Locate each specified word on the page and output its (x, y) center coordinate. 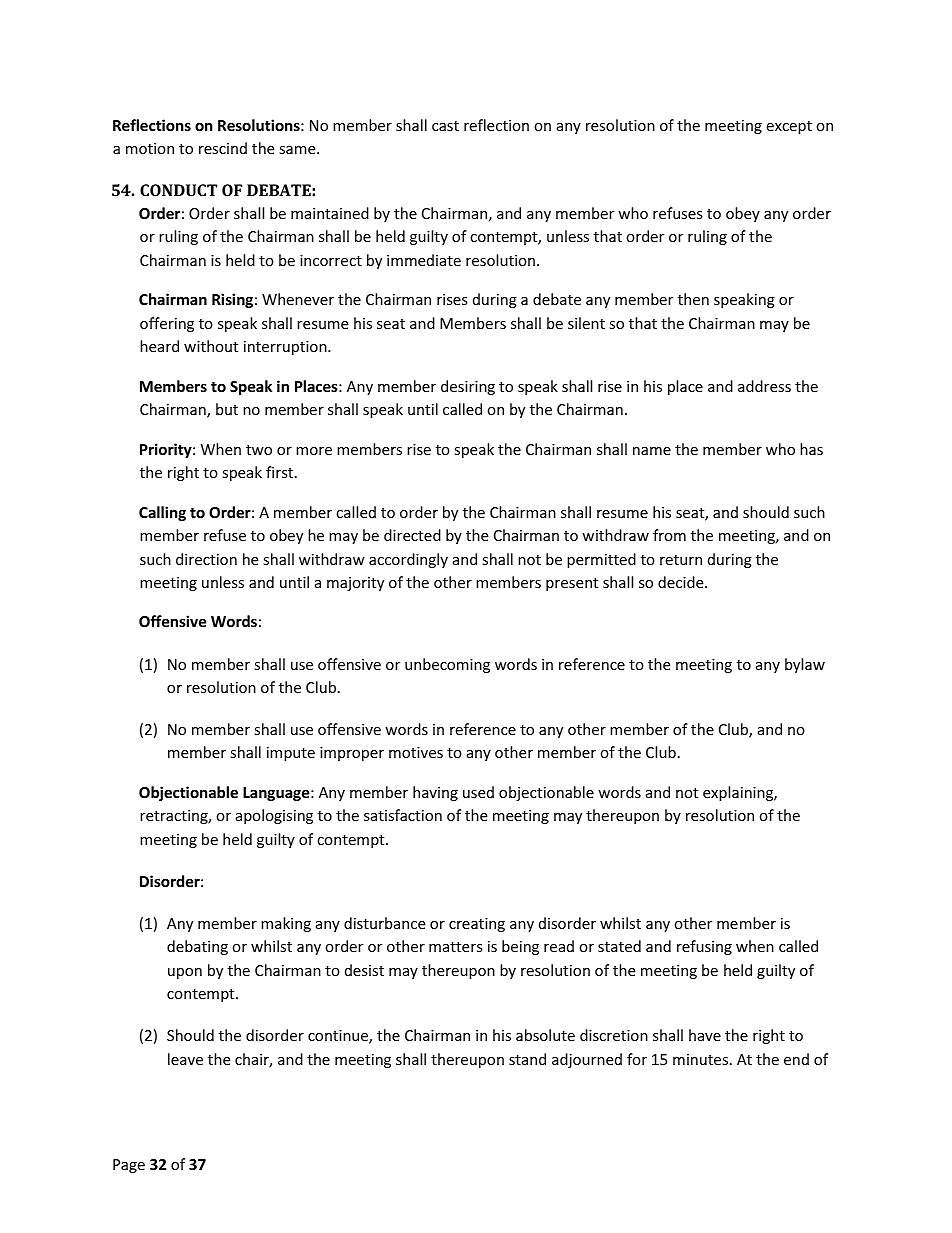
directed (412, 535)
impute (291, 754)
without (211, 346)
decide (682, 582)
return (681, 560)
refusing (704, 947)
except (789, 127)
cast (445, 126)
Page (129, 1166)
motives (416, 752)
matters (456, 947)
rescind (223, 148)
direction (206, 559)
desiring (468, 387)
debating (197, 947)
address (764, 386)
